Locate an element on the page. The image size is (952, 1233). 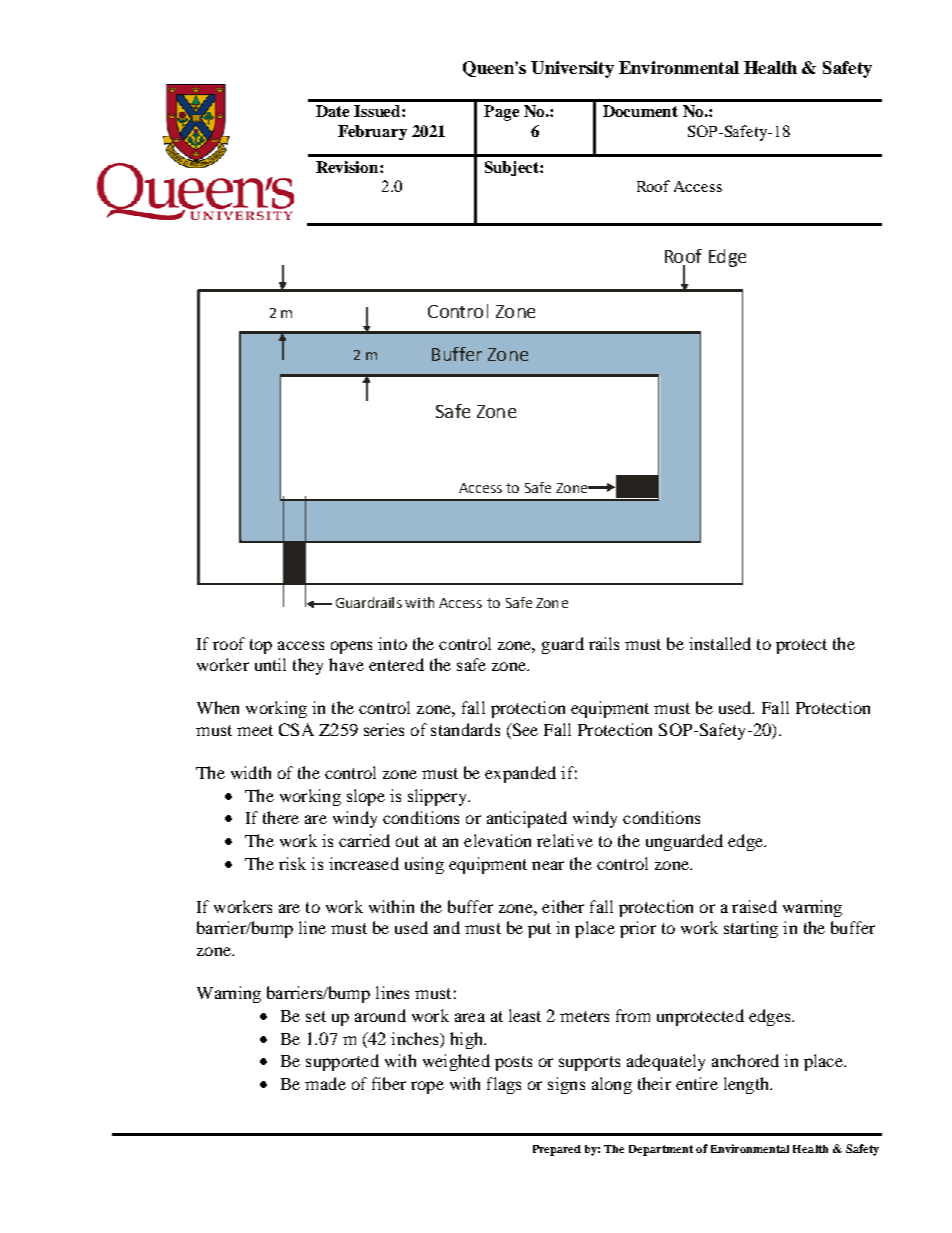
entire is located at coordinates (697, 1083).
